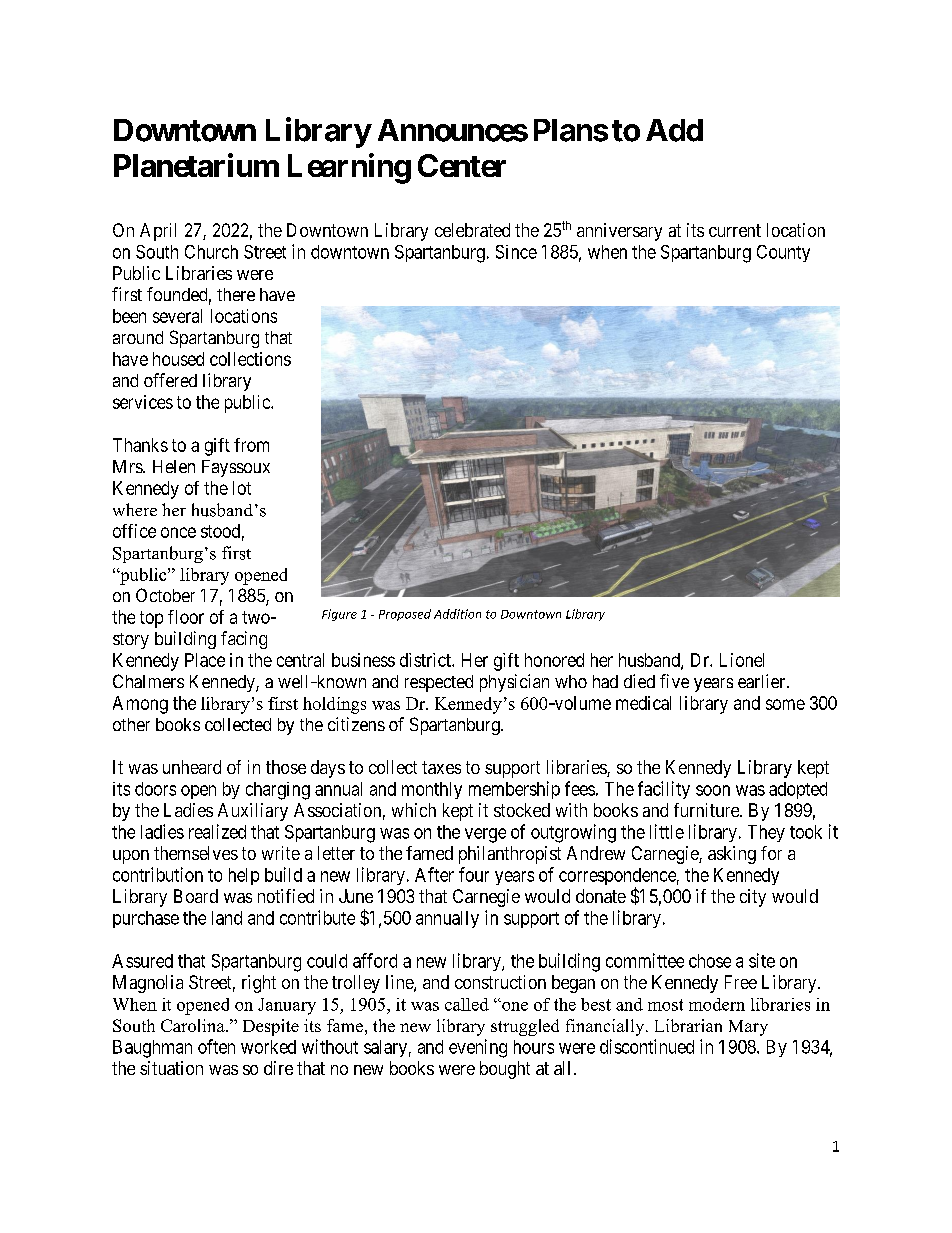 The width and height of the screenshot is (952, 1233). What do you see at coordinates (441, 767) in the screenshot?
I see `taxes` at bounding box center [441, 767].
